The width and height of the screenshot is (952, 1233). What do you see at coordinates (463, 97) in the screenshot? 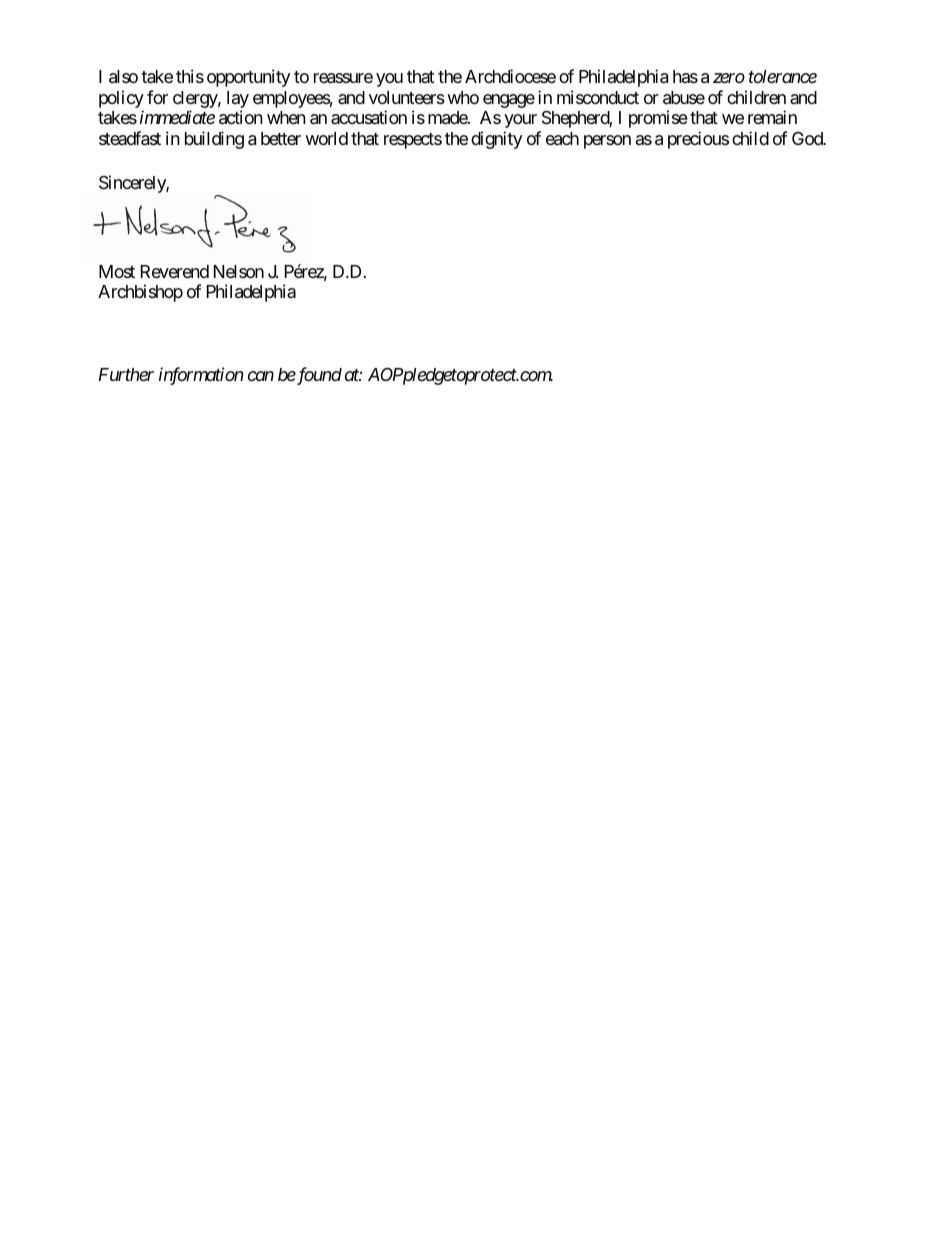
I see `who` at bounding box center [463, 97].
